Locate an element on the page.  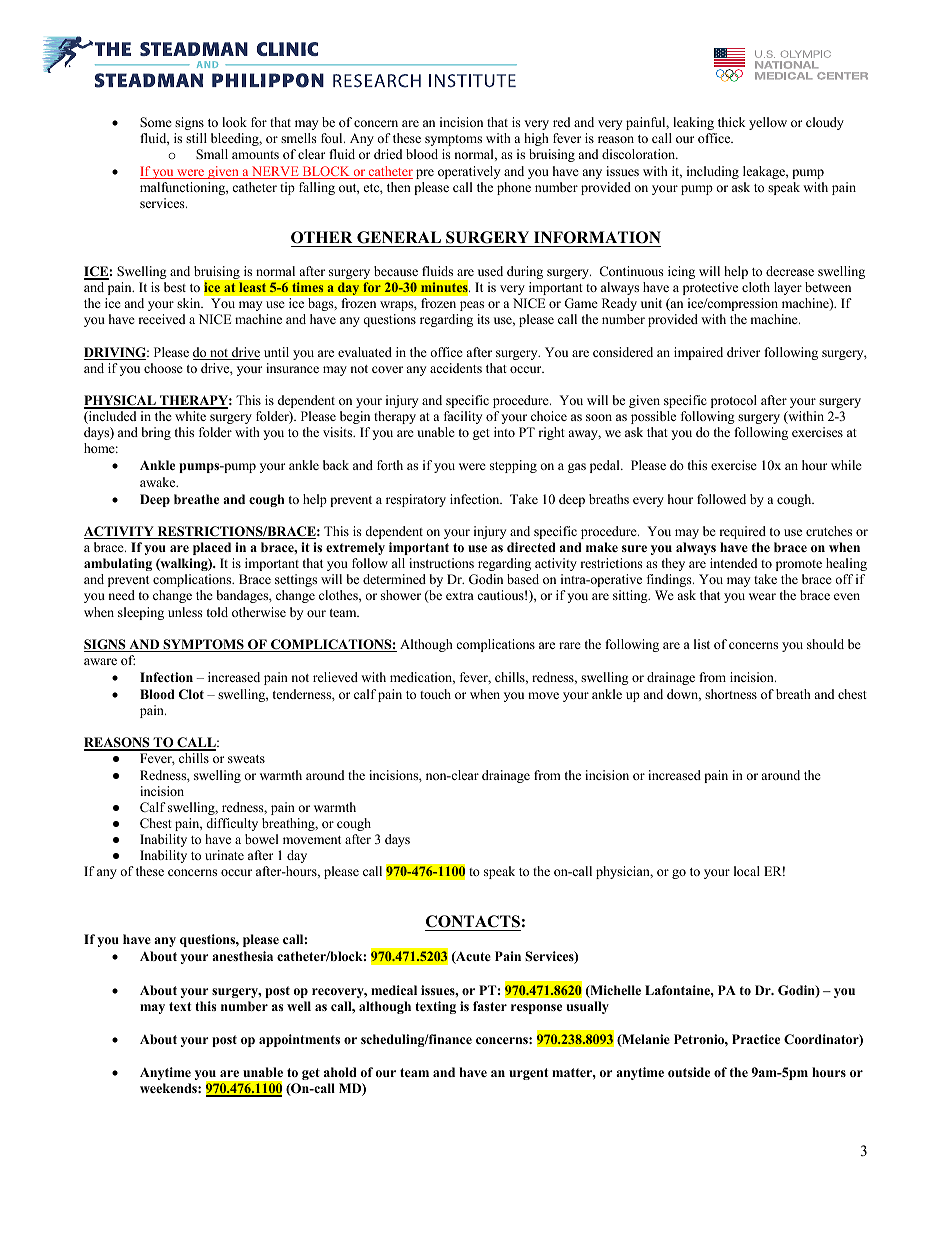
protocol is located at coordinates (734, 401).
